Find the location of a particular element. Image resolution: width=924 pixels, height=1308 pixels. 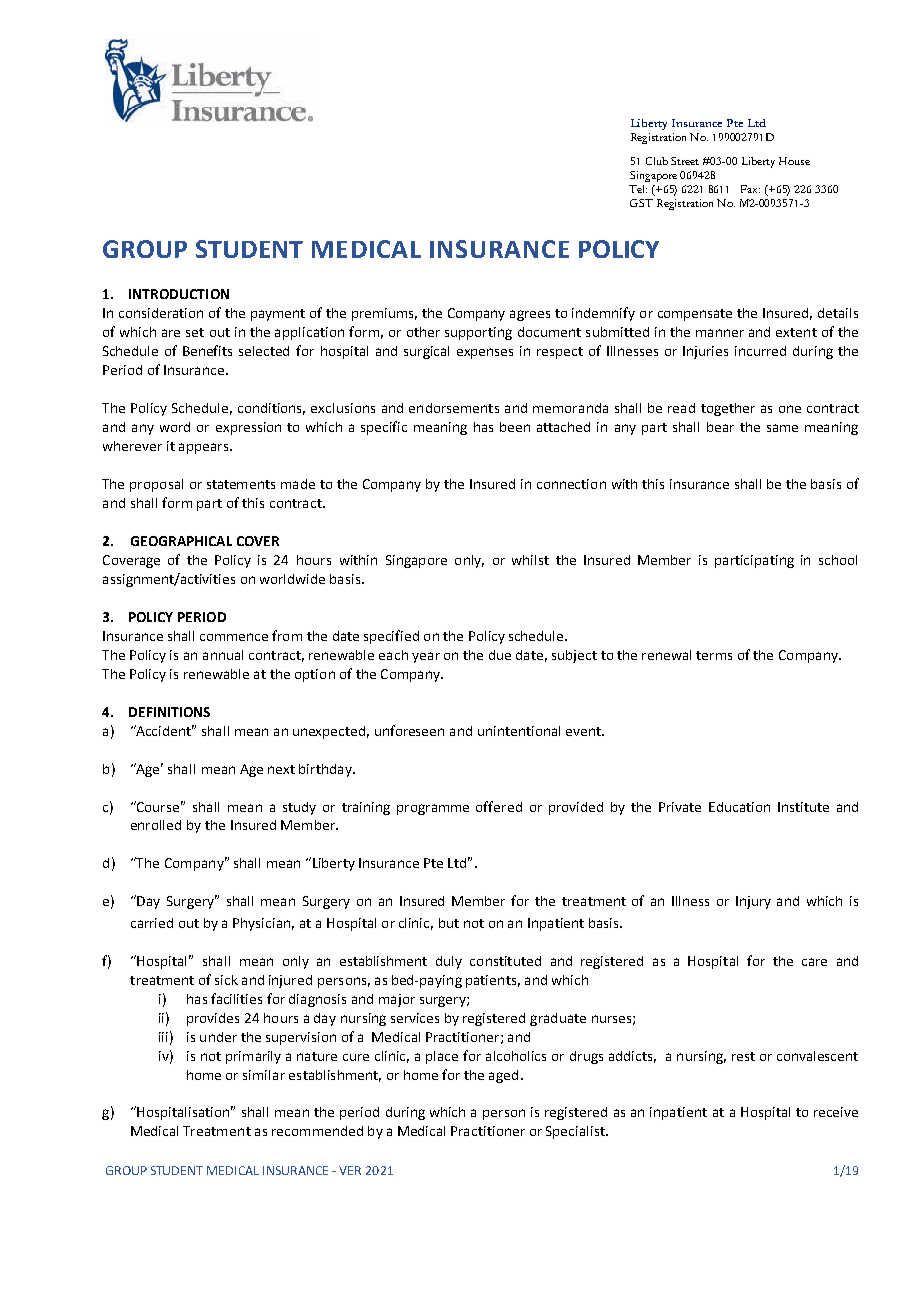

INTRODUCTION is located at coordinates (179, 294).
